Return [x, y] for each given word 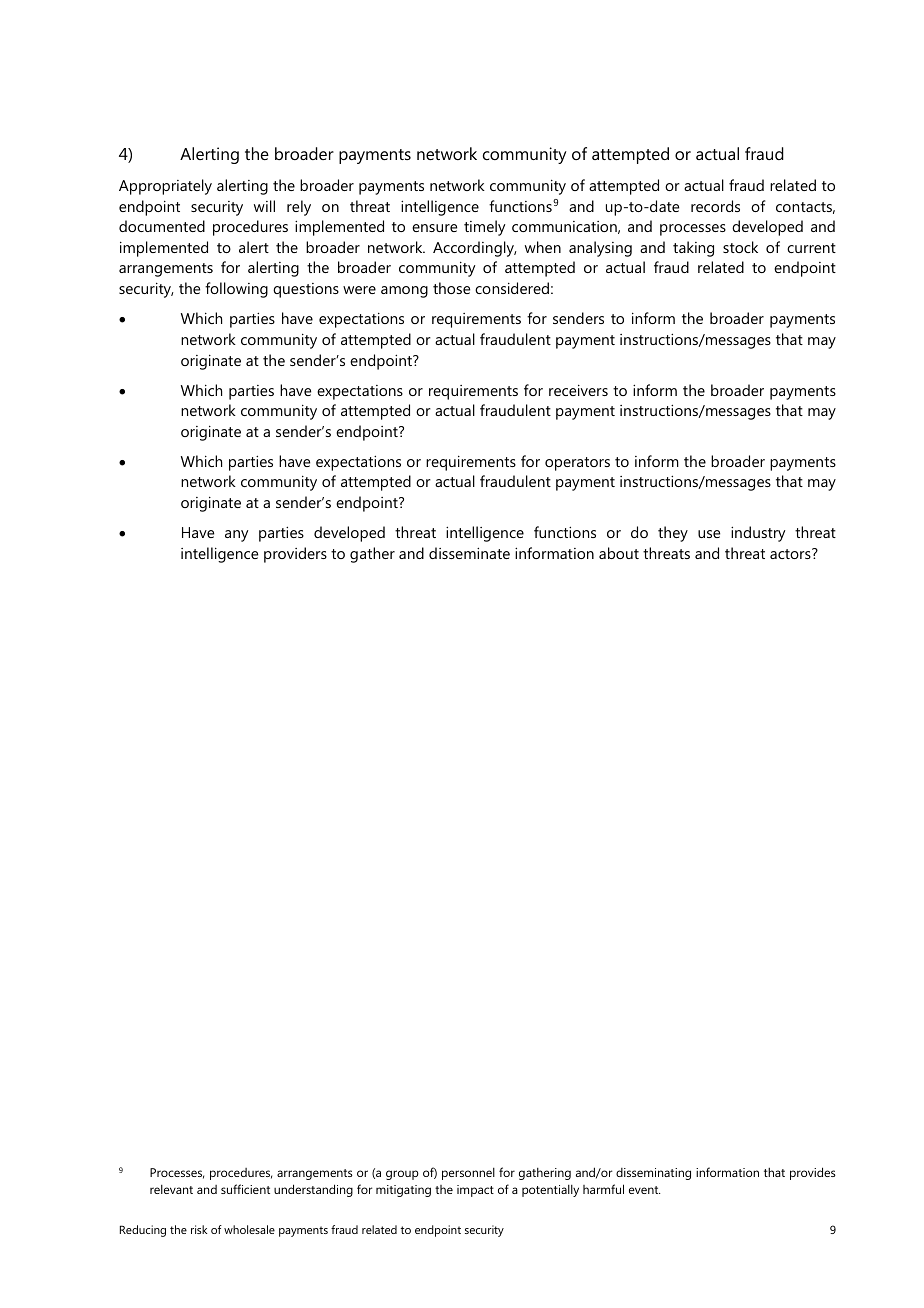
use [709, 534]
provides [813, 1173]
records [715, 206]
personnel [468, 1174]
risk [199, 1229]
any [236, 536]
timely [484, 228]
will [264, 206]
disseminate [469, 553]
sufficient [245, 1189]
